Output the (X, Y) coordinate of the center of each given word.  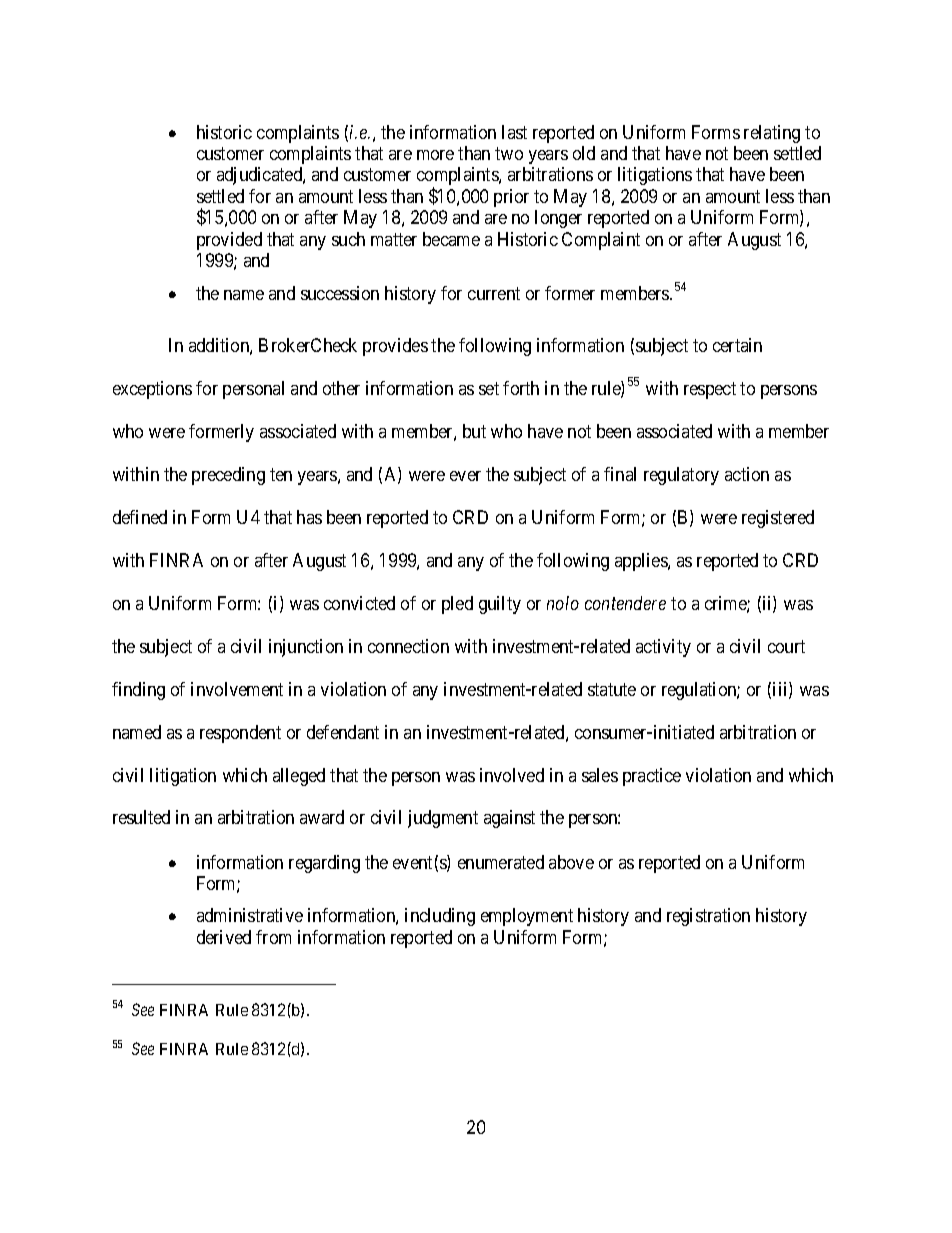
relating (772, 134)
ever (465, 476)
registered (778, 519)
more (435, 155)
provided (229, 241)
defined (140, 517)
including (440, 917)
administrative (250, 915)
